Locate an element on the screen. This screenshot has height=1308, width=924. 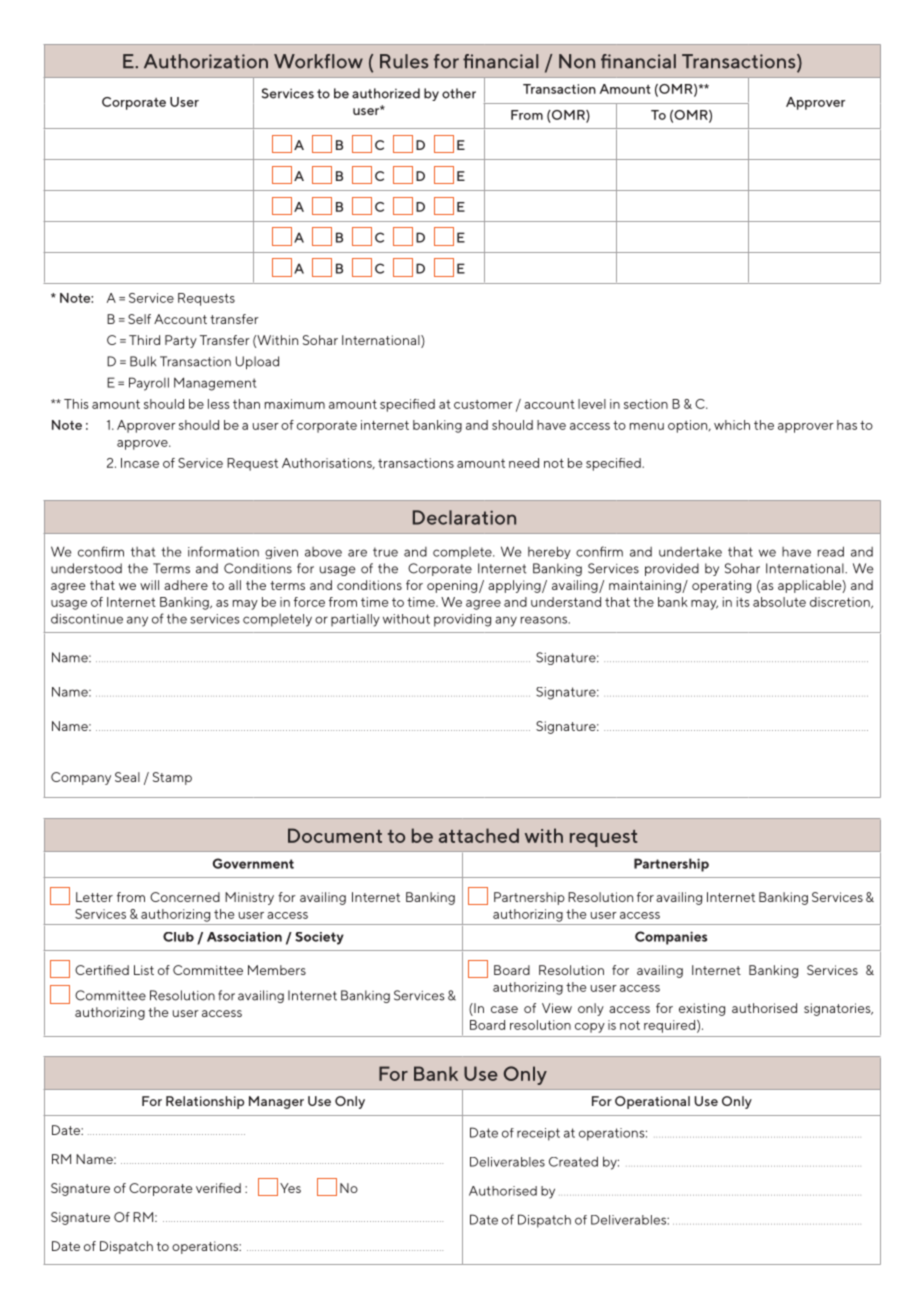
Companies is located at coordinates (671, 938).
